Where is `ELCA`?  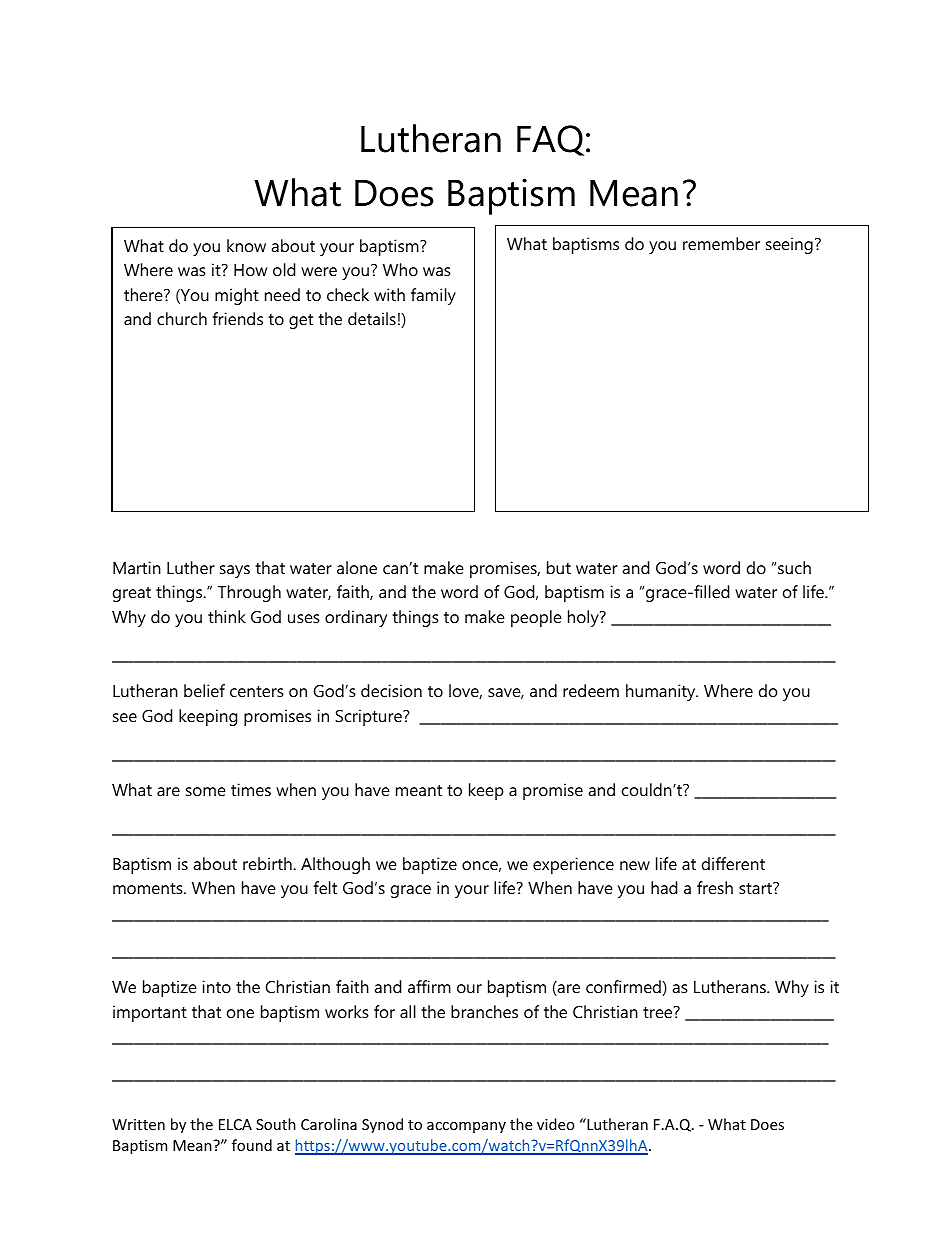
ELCA is located at coordinates (235, 1124).
